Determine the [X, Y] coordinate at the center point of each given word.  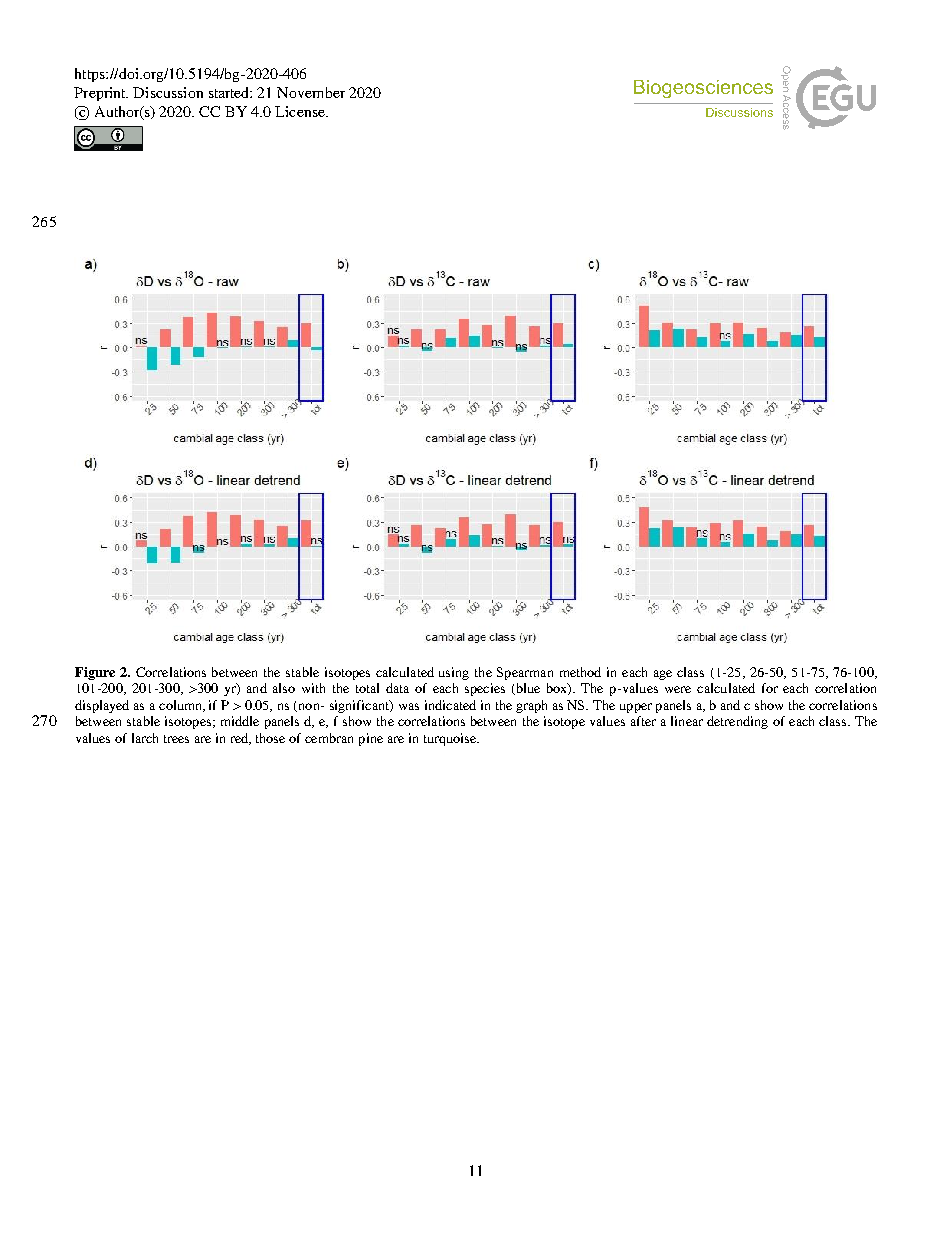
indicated [450, 705]
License [301, 111]
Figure [95, 673]
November [311, 92]
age [663, 675]
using [454, 673]
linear [687, 721]
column [182, 706]
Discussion [168, 92]
